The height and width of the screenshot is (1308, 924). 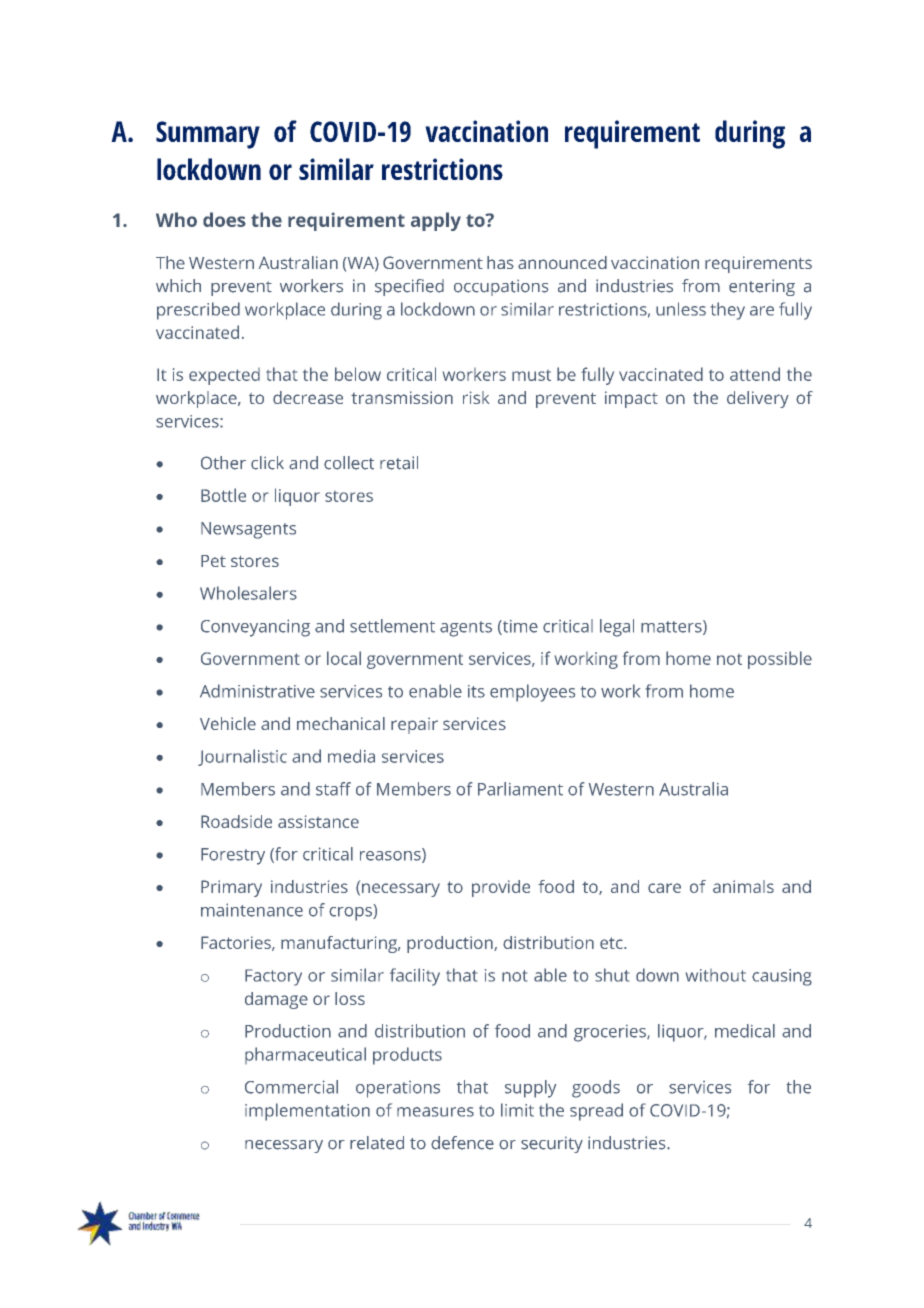 What do you see at coordinates (672, 627) in the screenshot?
I see `matters` at bounding box center [672, 627].
